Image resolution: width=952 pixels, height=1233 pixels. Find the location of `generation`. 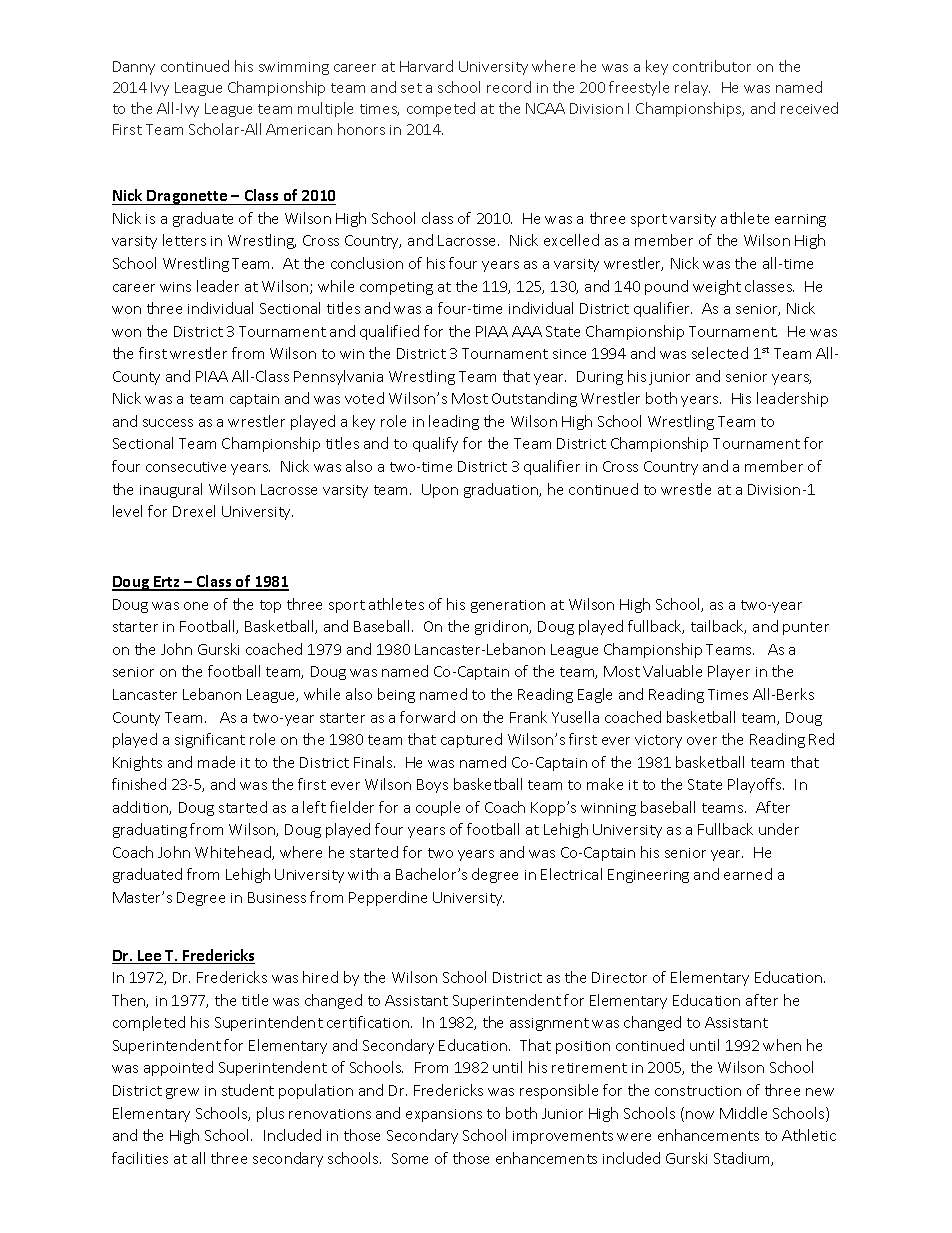

generation is located at coordinates (508, 606).
